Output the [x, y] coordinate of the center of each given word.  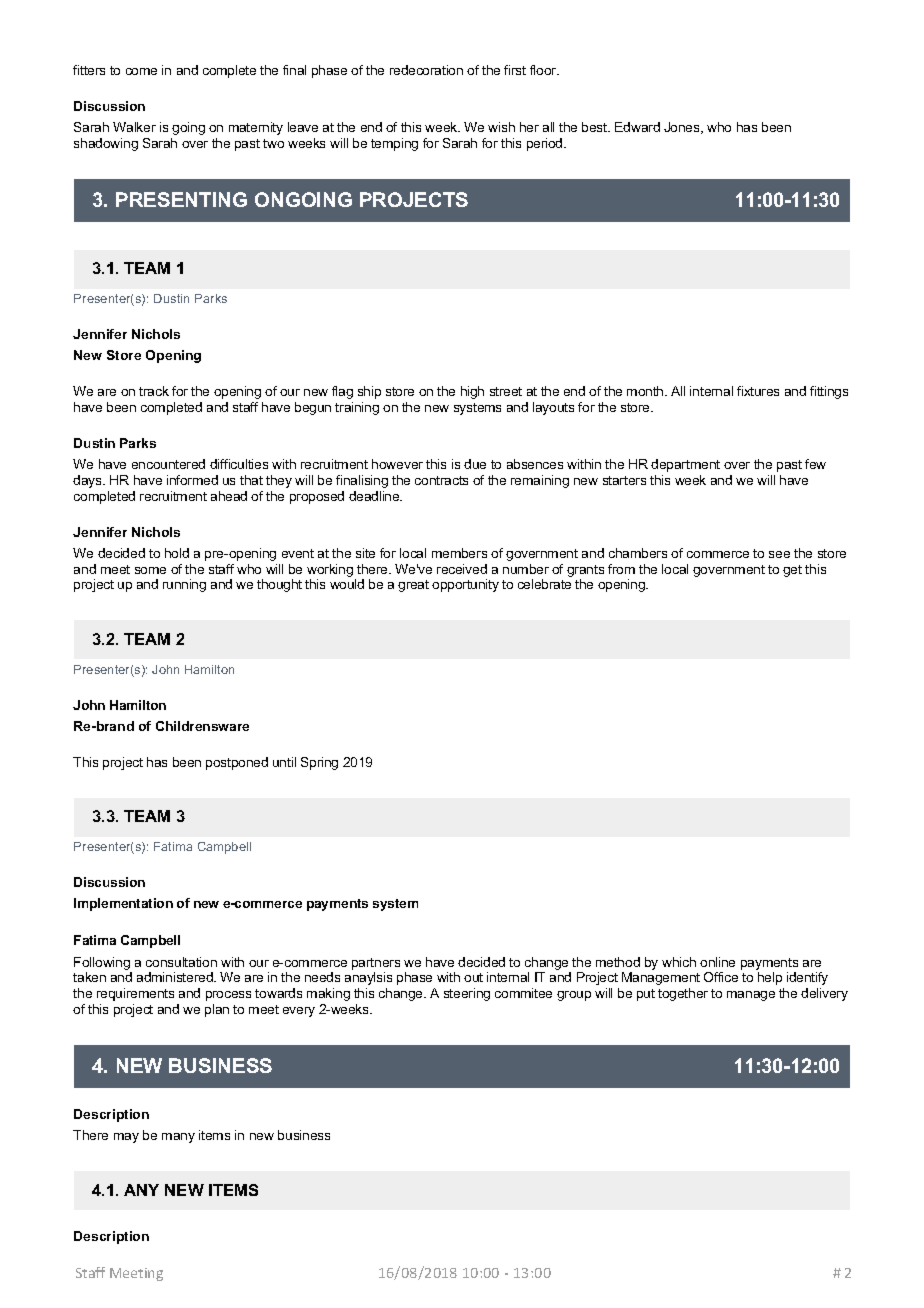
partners [376, 964]
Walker [134, 127]
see [779, 554]
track [154, 391]
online [717, 962]
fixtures [758, 391]
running [184, 585]
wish [501, 127]
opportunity [465, 585]
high [472, 392]
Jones [683, 128]
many [178, 1138]
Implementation [123, 904]
